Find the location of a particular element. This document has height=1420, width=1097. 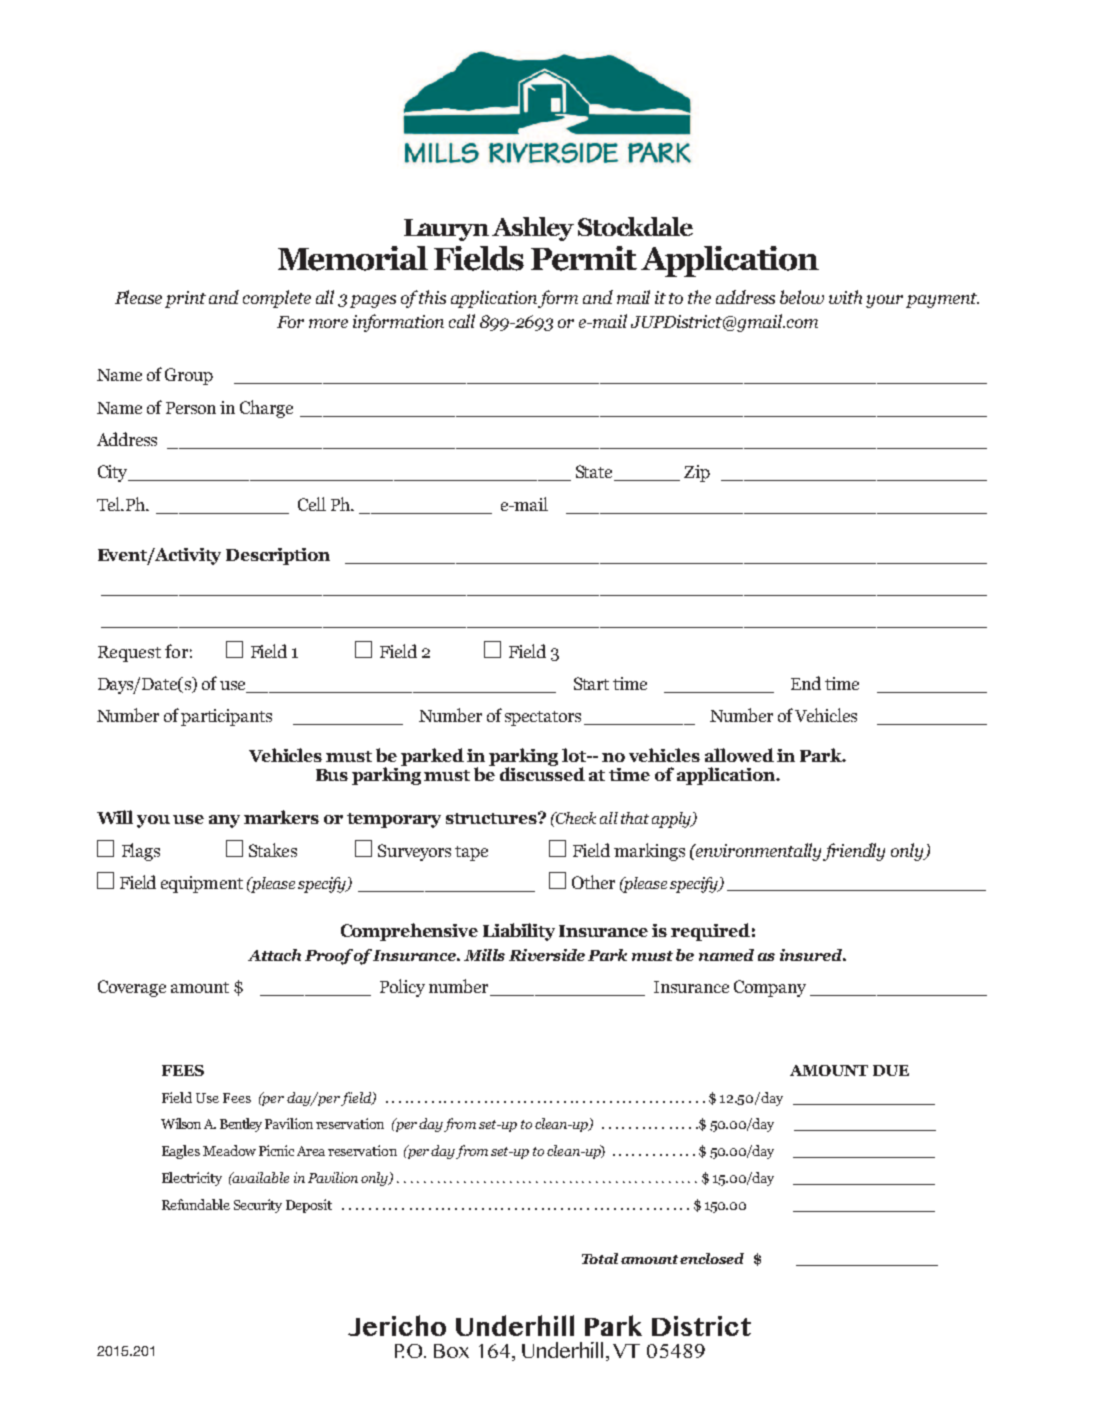

with is located at coordinates (845, 297).
